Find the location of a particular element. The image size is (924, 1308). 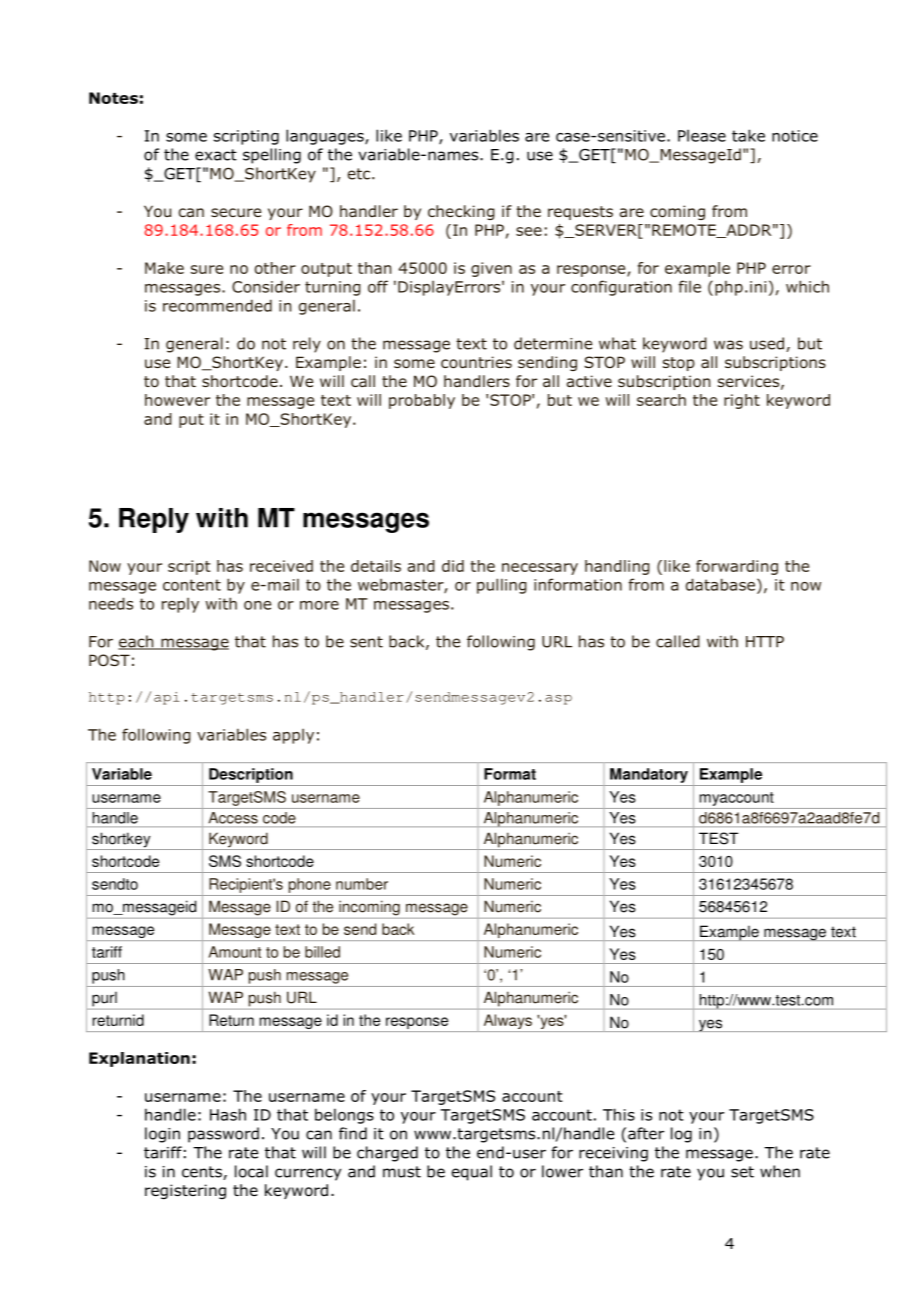

forwarding is located at coordinates (737, 567).
